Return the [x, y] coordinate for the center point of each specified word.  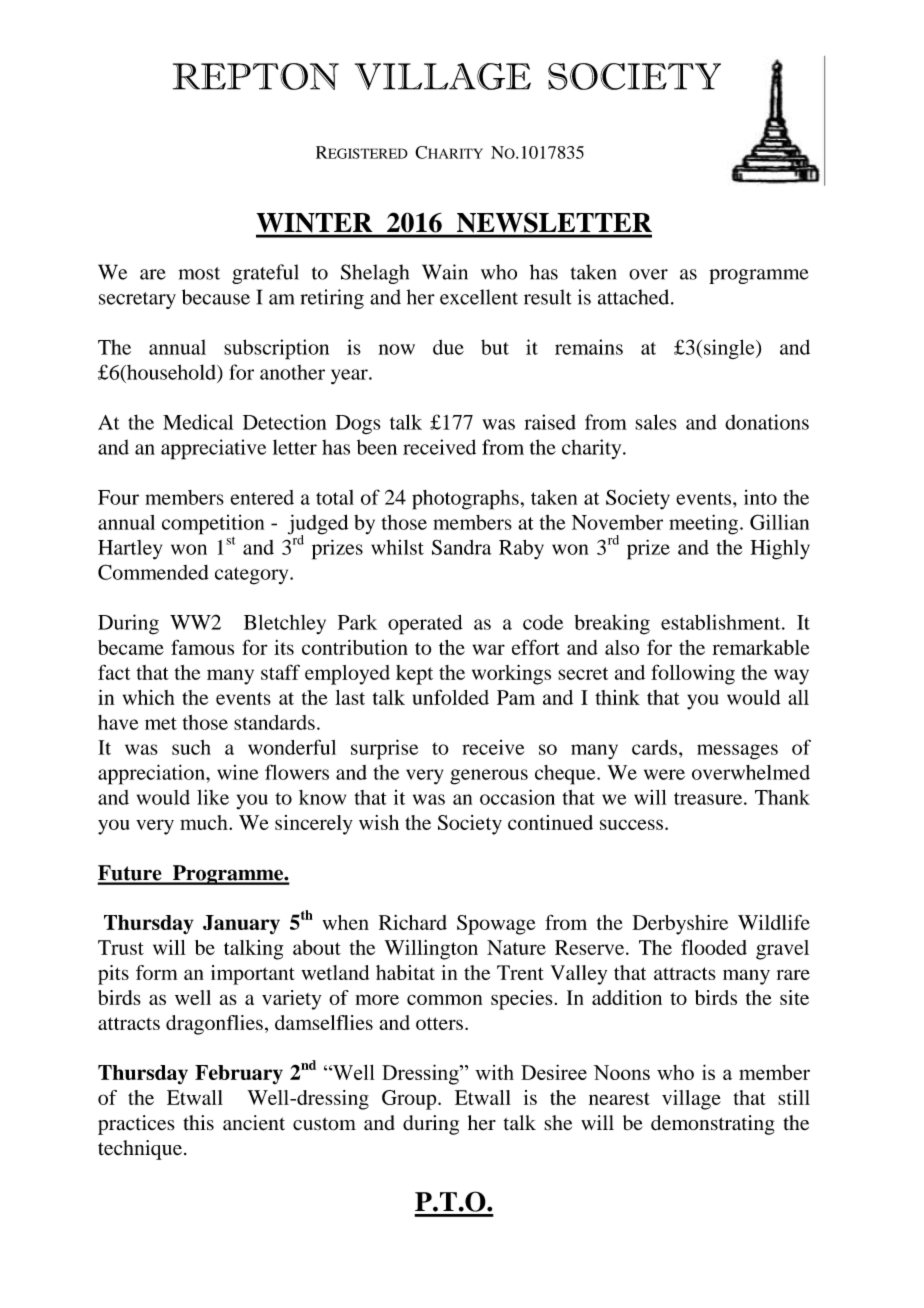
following [693, 674]
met [161, 723]
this [198, 1123]
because [216, 297]
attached [635, 297]
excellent [479, 297]
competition [213, 525]
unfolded [451, 697]
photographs [465, 500]
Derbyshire [680, 925]
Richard [413, 922]
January [241, 924]
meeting [705, 524]
